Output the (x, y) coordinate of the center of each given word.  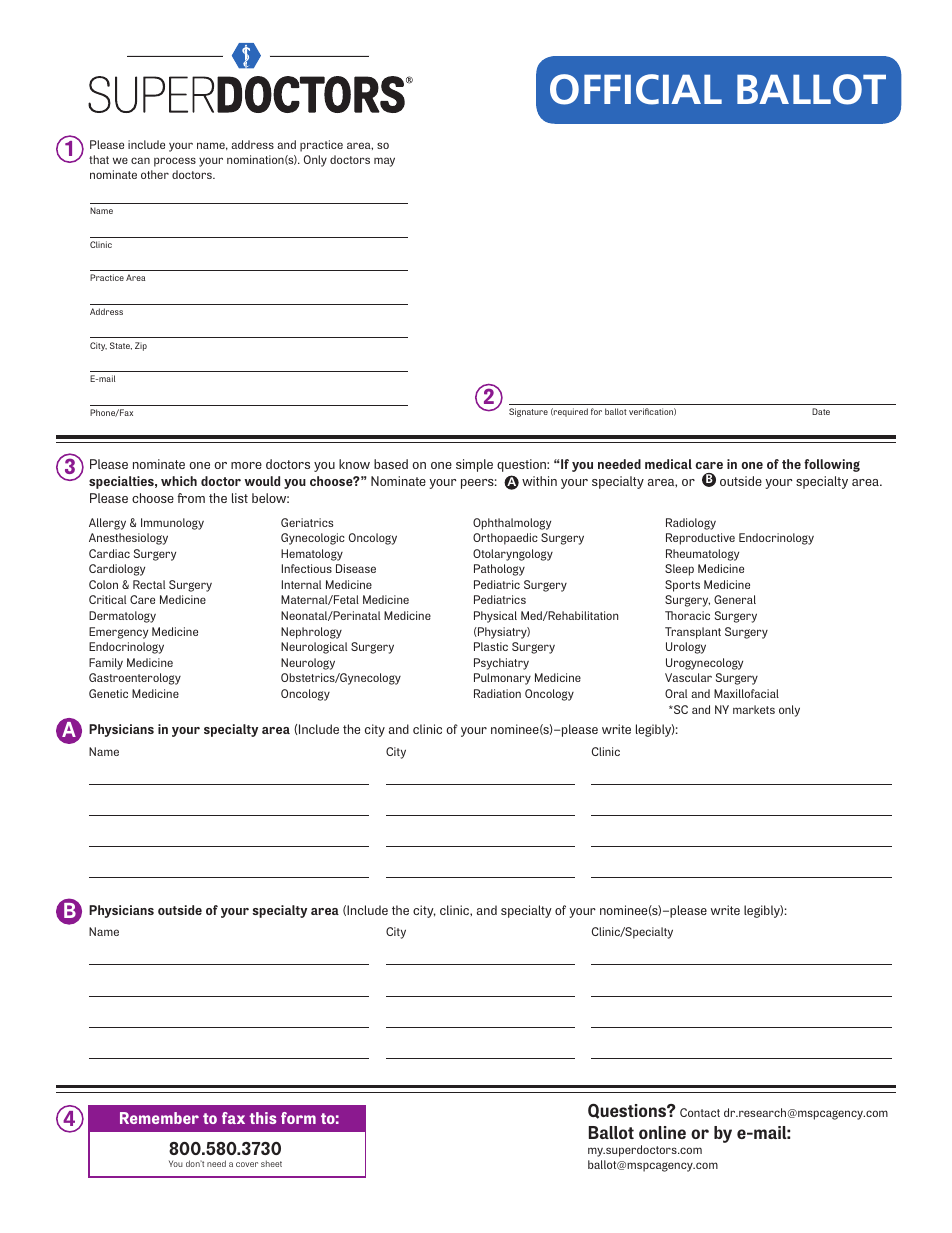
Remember (159, 1118)
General (735, 599)
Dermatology (122, 617)
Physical (495, 617)
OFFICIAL (636, 89)
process (175, 162)
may (384, 162)
